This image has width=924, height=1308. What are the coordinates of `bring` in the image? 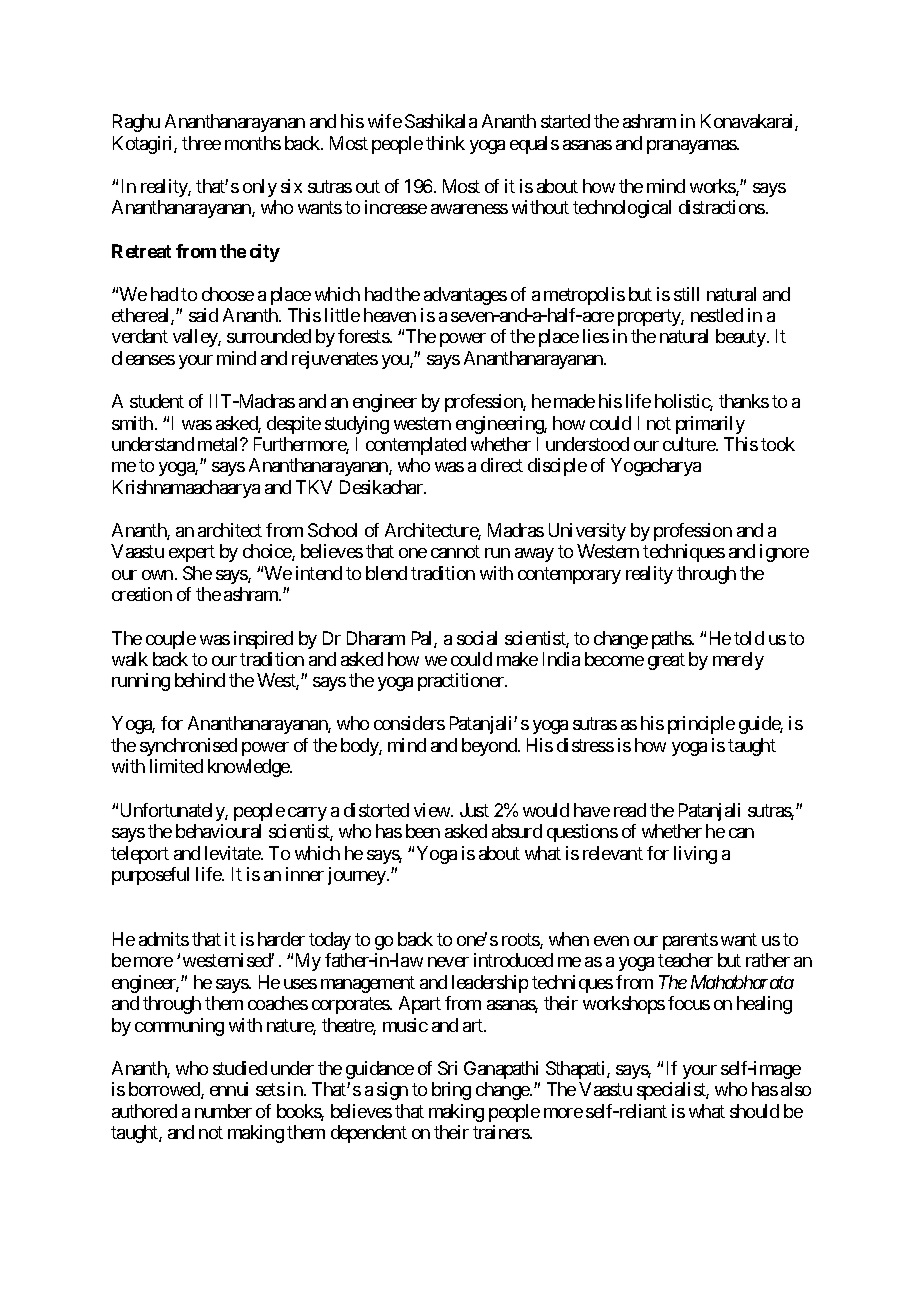 It's located at (451, 1091).
